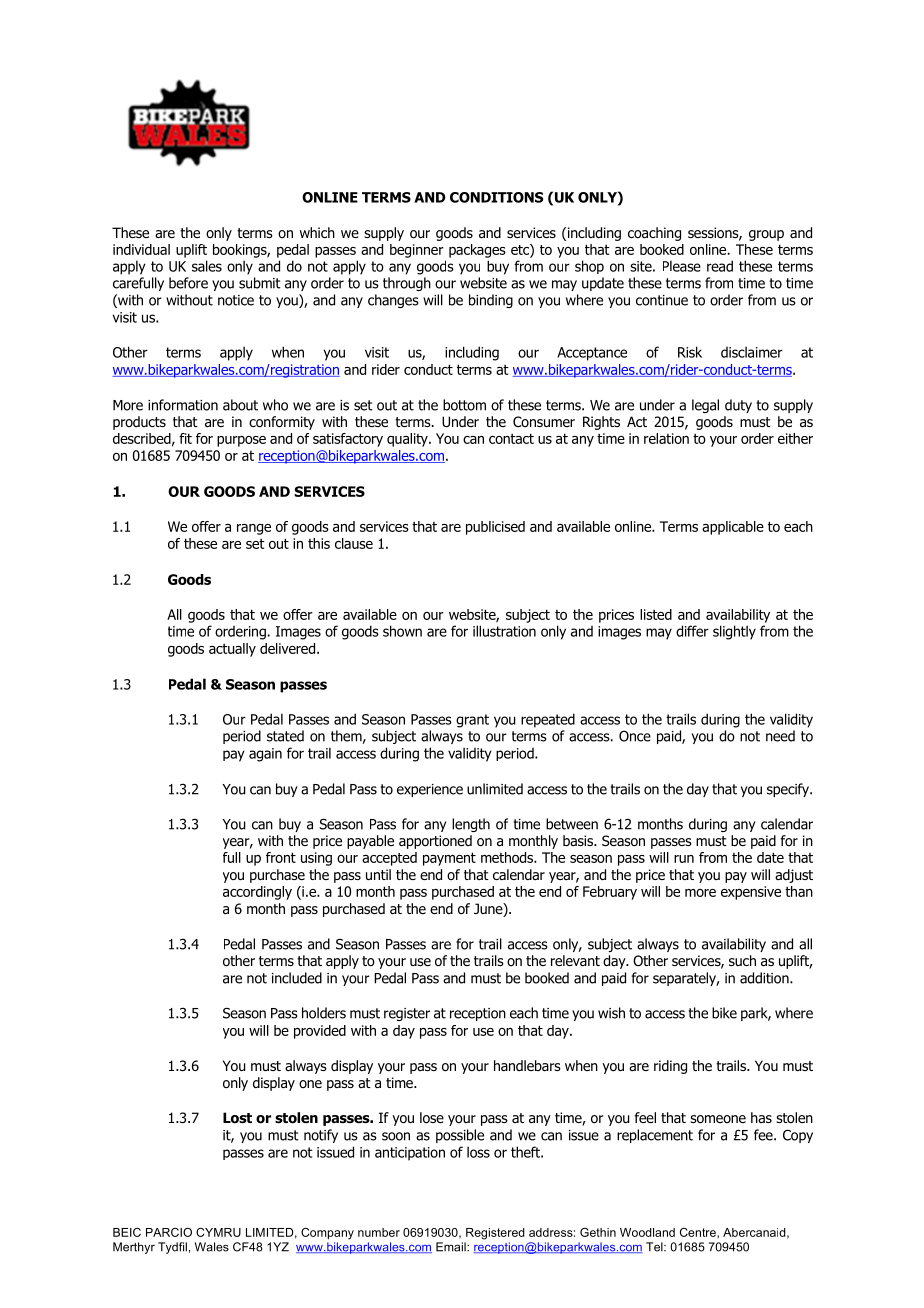 The height and width of the page is (1308, 924). I want to click on CYMRU, so click(218, 1232).
